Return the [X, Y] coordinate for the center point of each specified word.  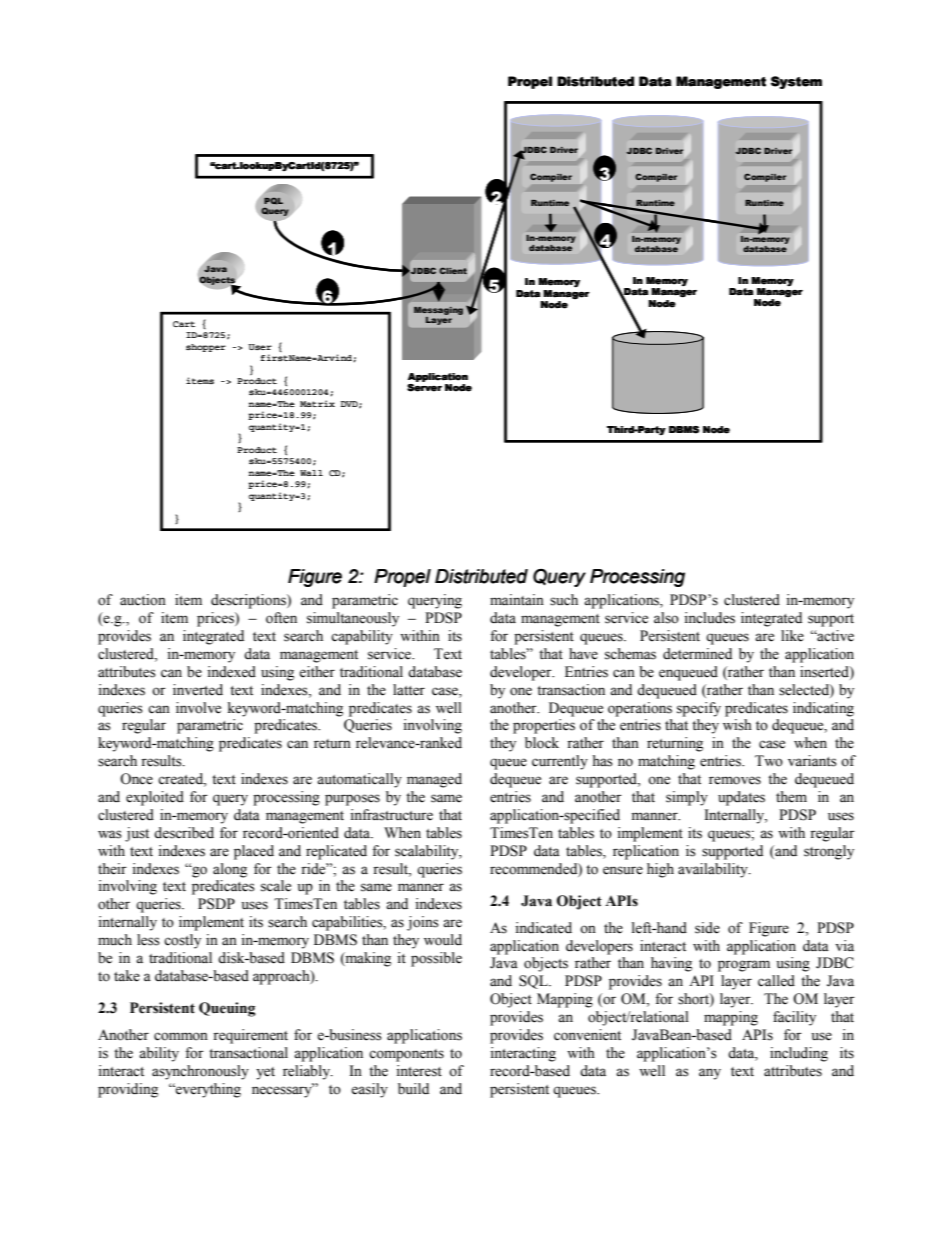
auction [143, 600]
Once [136, 779]
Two [769, 761]
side [707, 928]
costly [182, 941]
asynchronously [200, 1072]
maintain [517, 599]
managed [434, 780]
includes [709, 618]
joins [423, 923]
